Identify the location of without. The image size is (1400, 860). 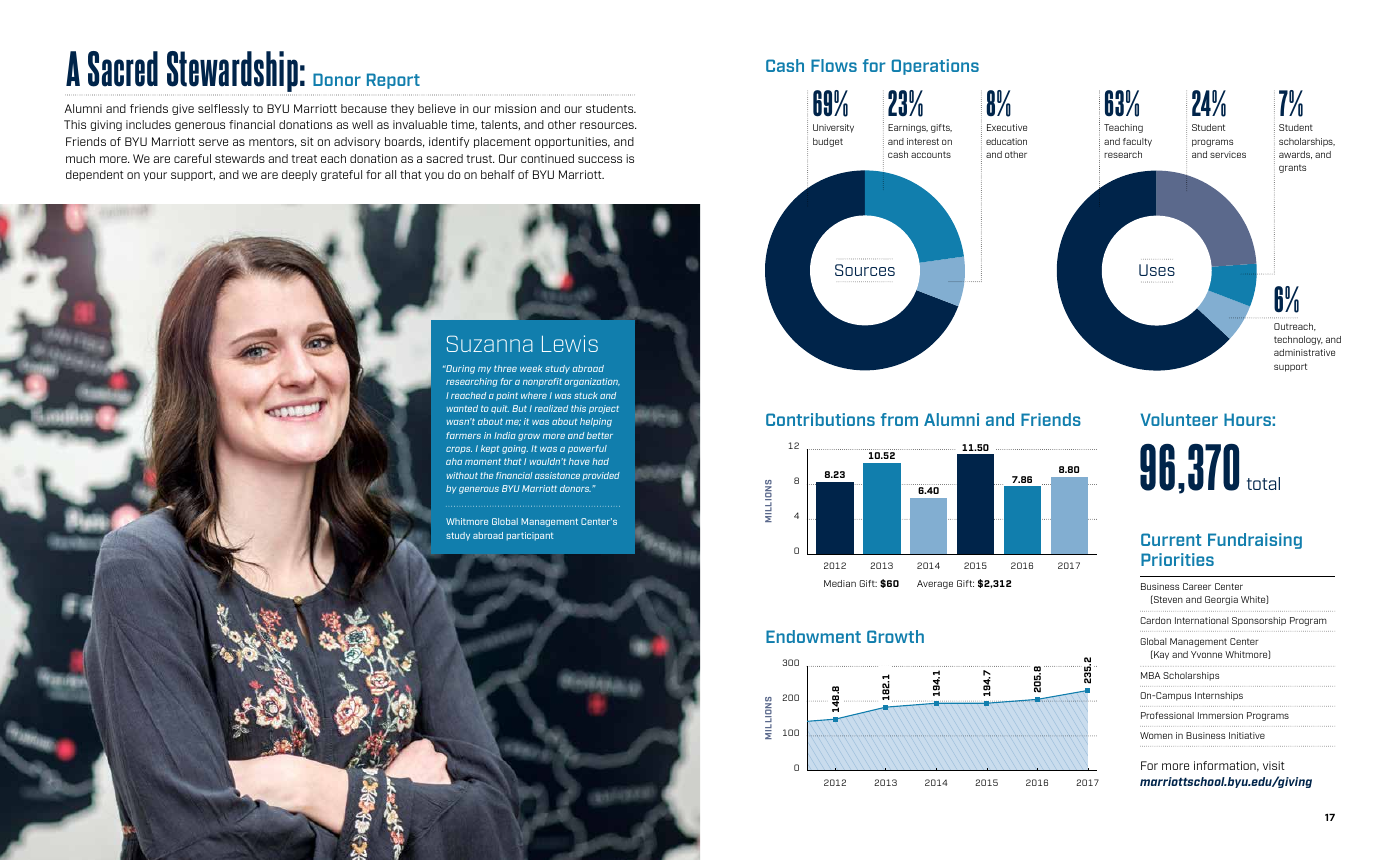
(462, 475).
